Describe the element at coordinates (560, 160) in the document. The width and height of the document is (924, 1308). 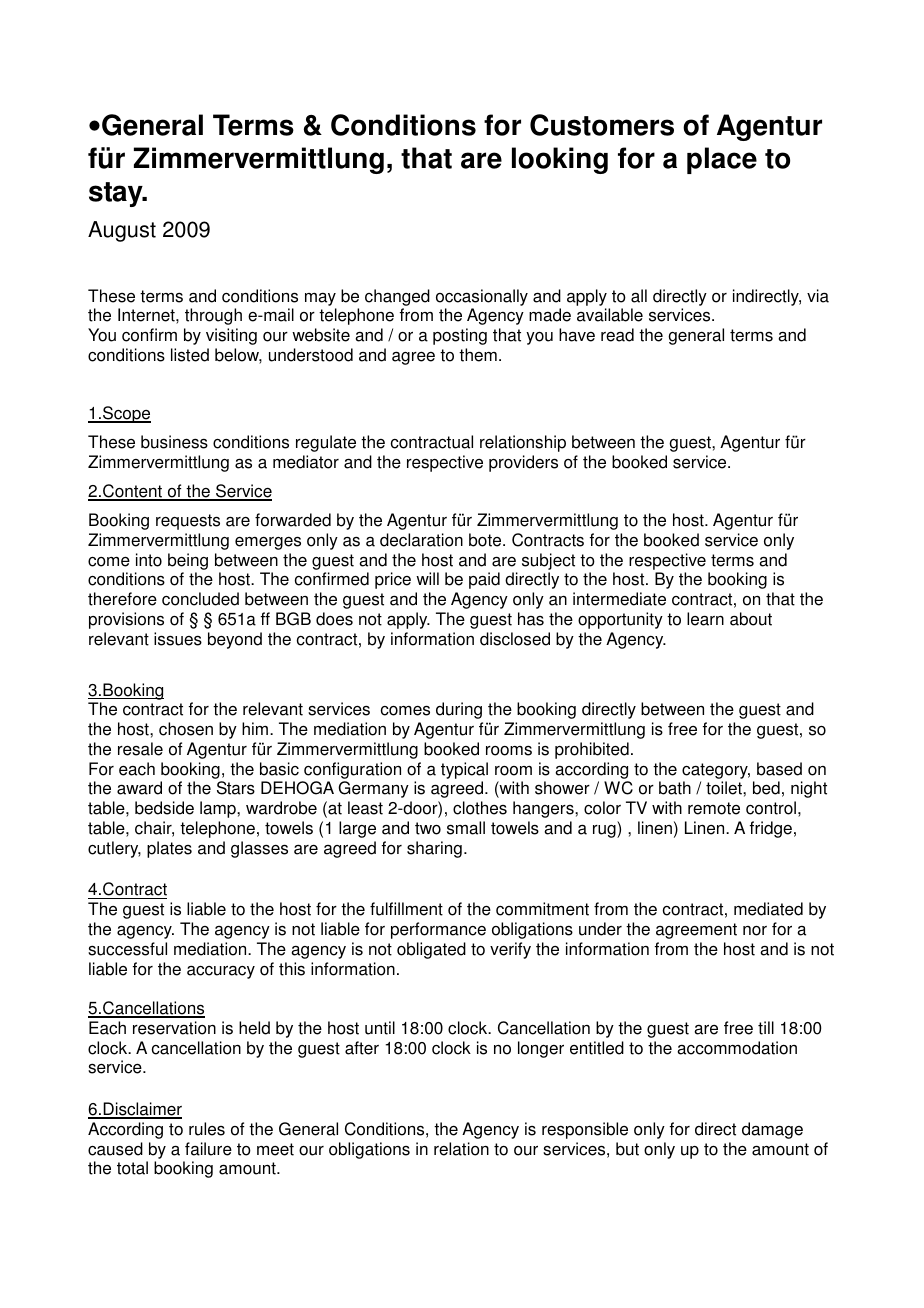
I see `looking` at that location.
